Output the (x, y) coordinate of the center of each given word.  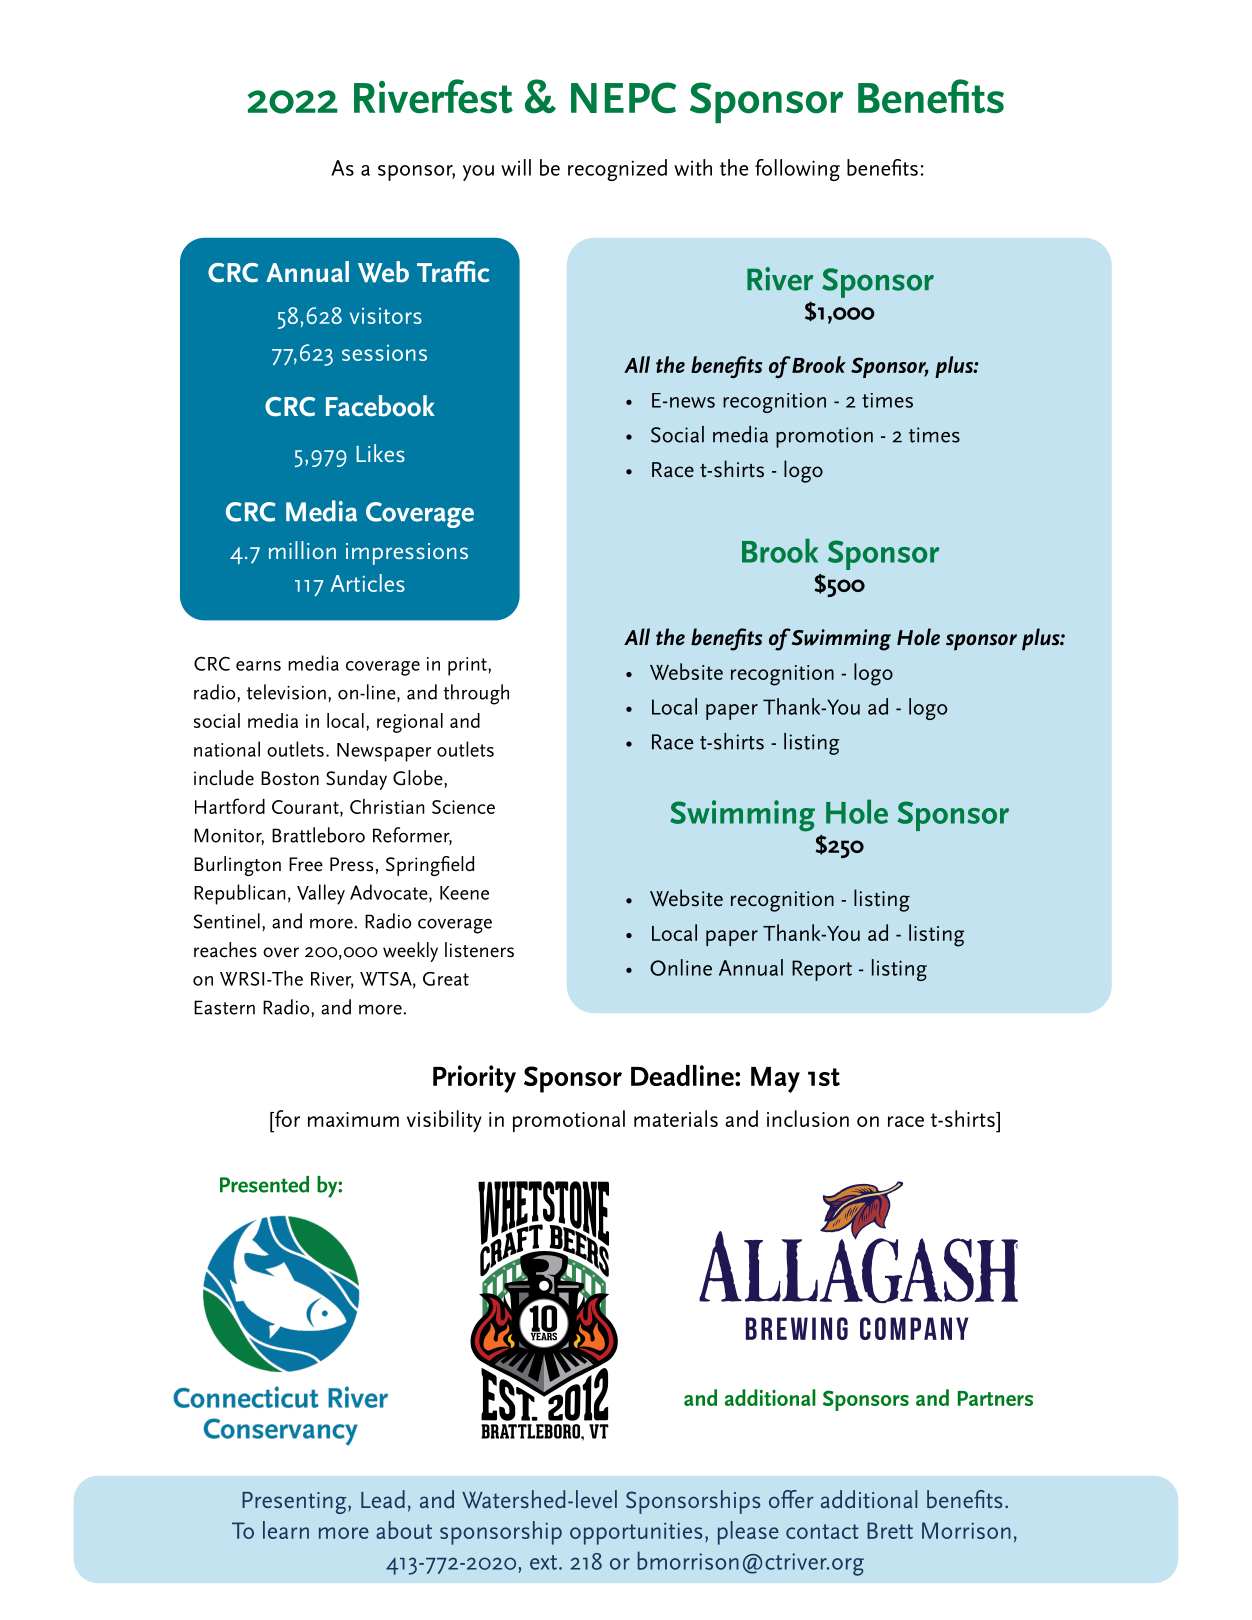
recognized (617, 170)
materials (676, 1118)
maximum (353, 1119)
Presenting (295, 1503)
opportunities (636, 1533)
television (286, 692)
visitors (386, 316)
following (797, 170)
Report (822, 970)
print (468, 666)
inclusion (808, 1118)
